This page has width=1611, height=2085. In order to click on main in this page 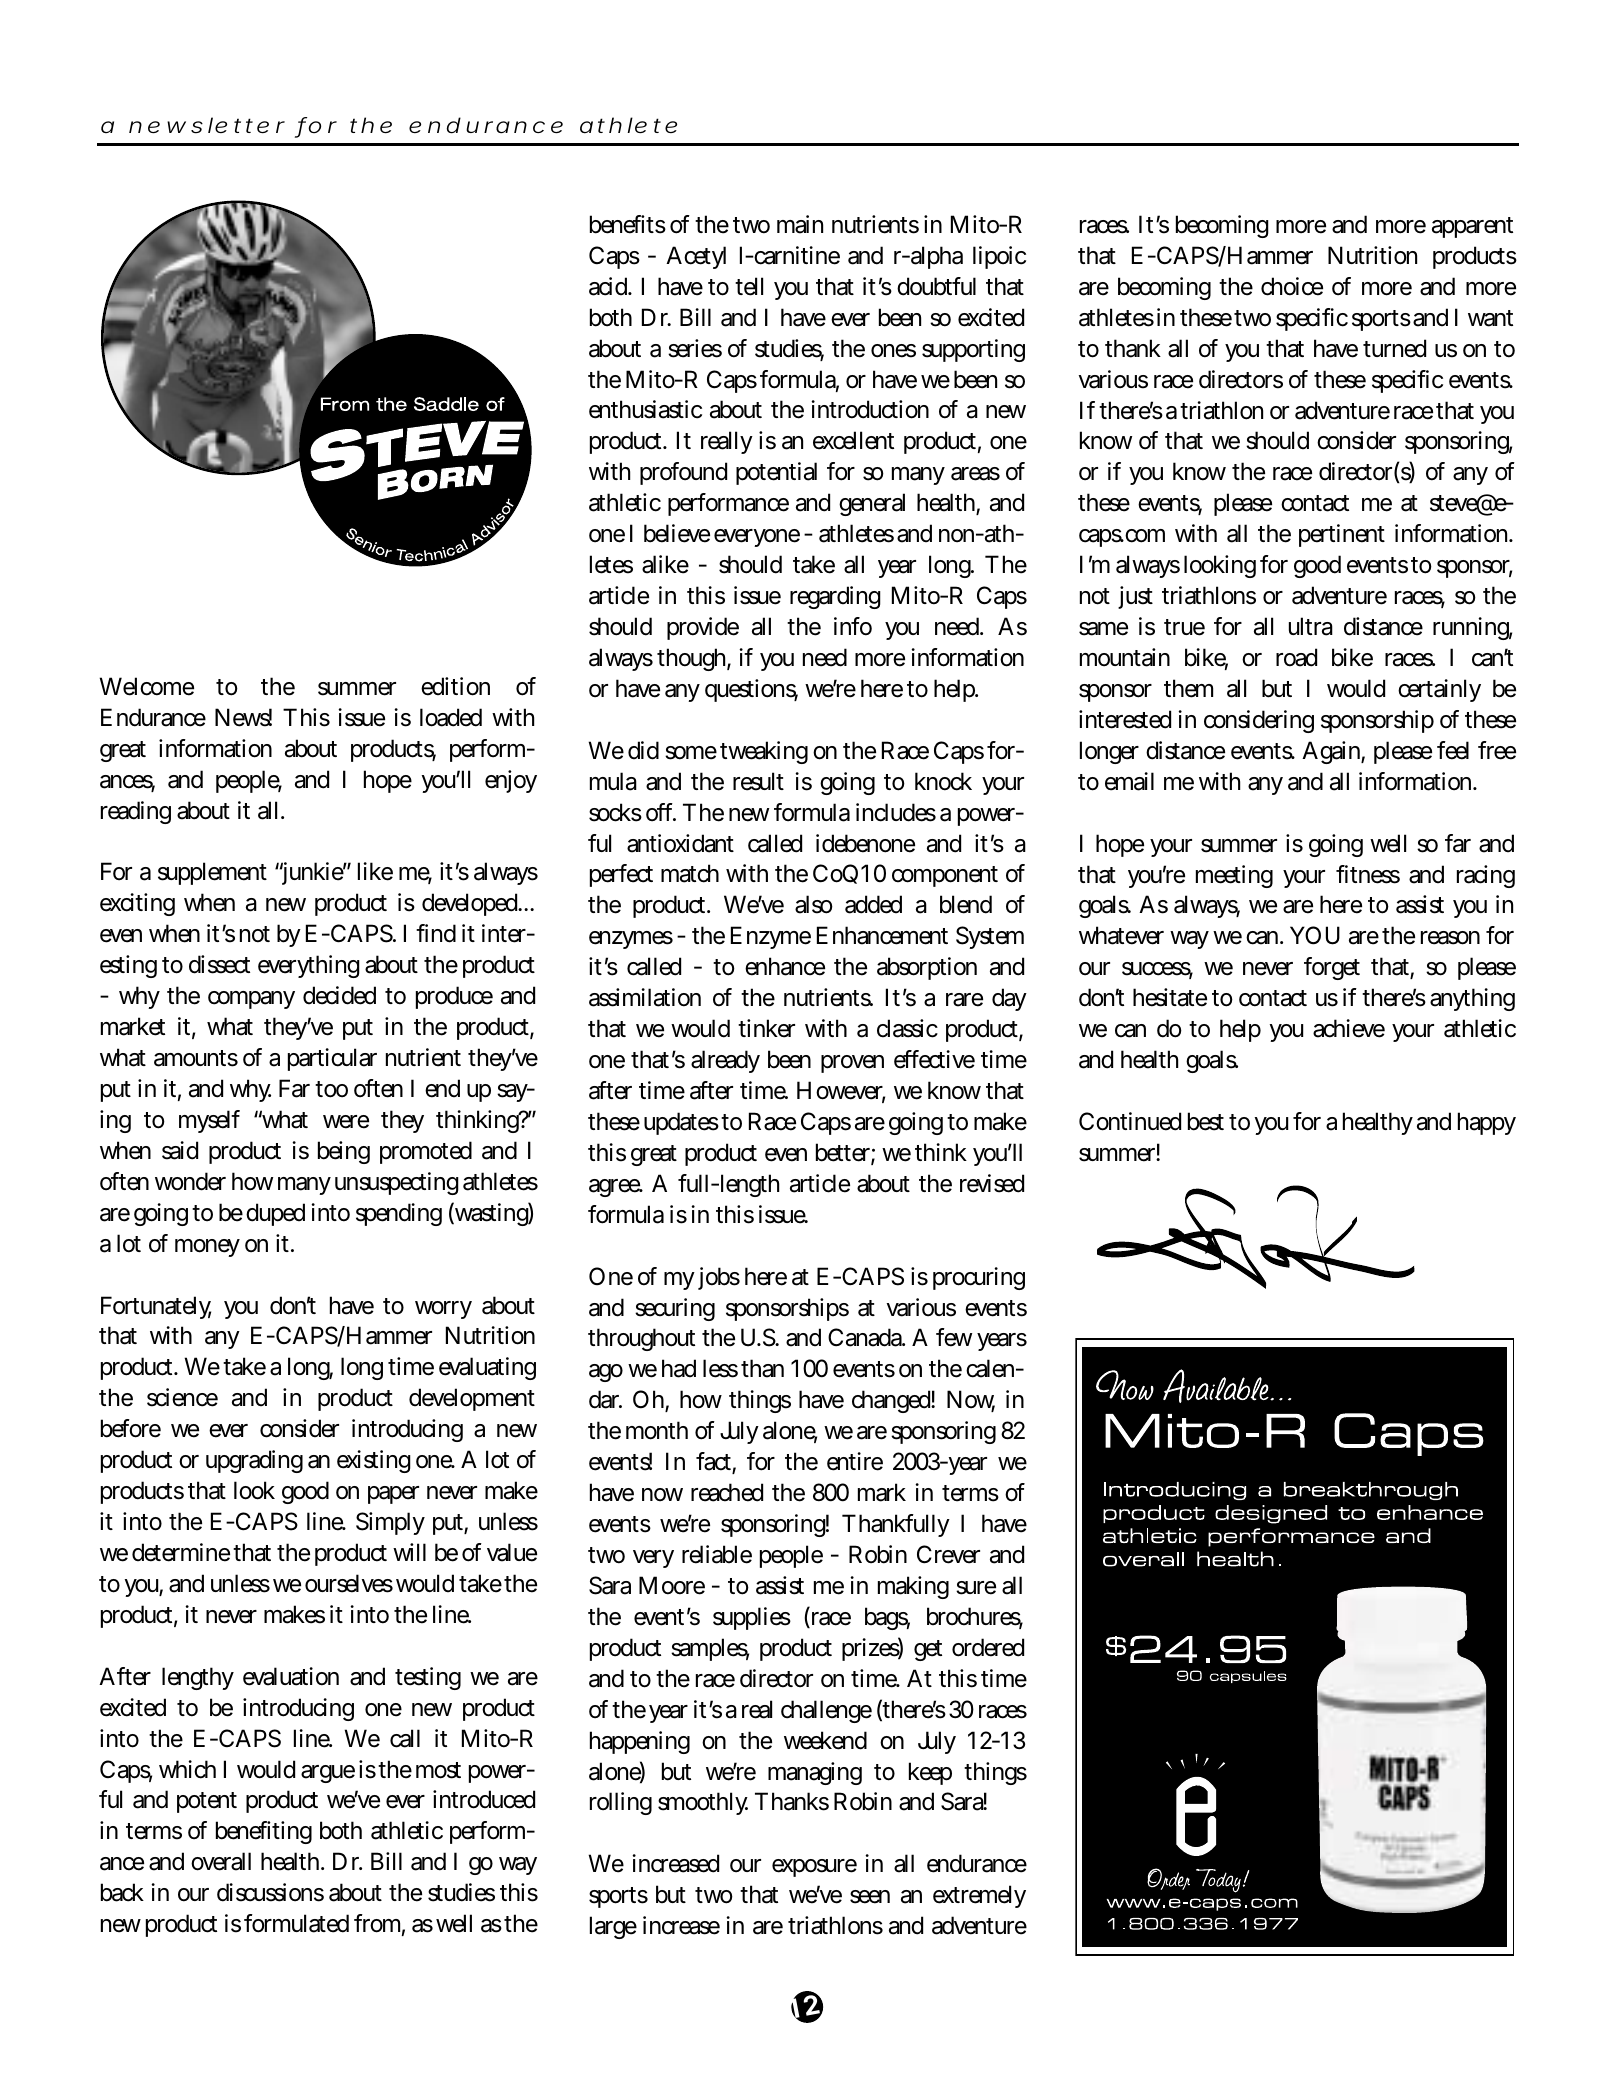, I will do `click(800, 224)`.
